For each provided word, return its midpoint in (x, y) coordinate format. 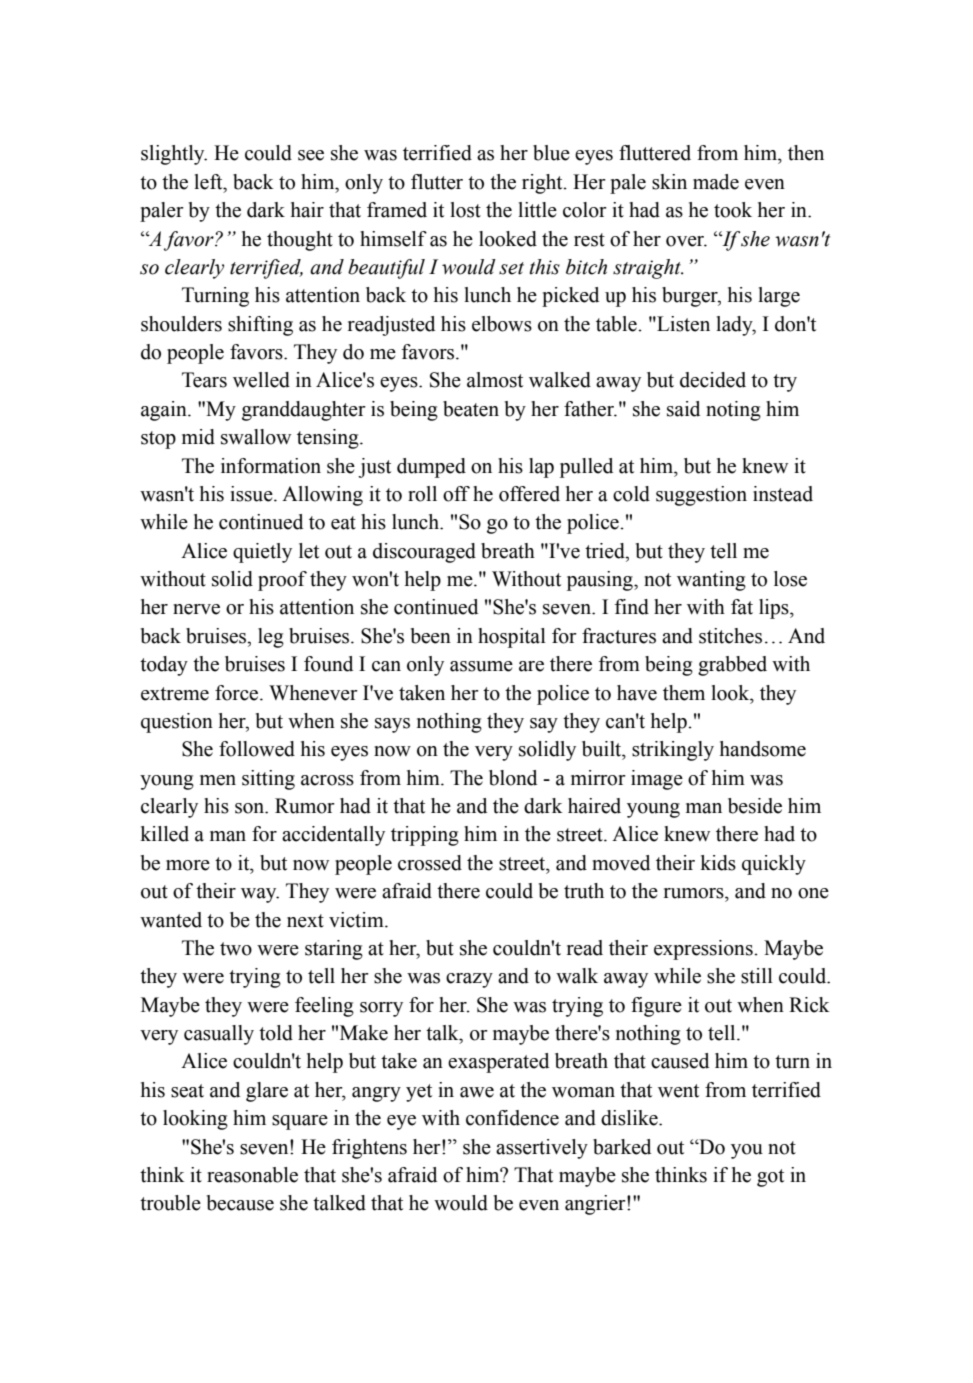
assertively (542, 1149)
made (716, 182)
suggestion (701, 496)
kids (718, 863)
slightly (174, 155)
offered (529, 494)
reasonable (252, 1175)
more (188, 865)
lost (465, 210)
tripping (425, 836)
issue (252, 494)
